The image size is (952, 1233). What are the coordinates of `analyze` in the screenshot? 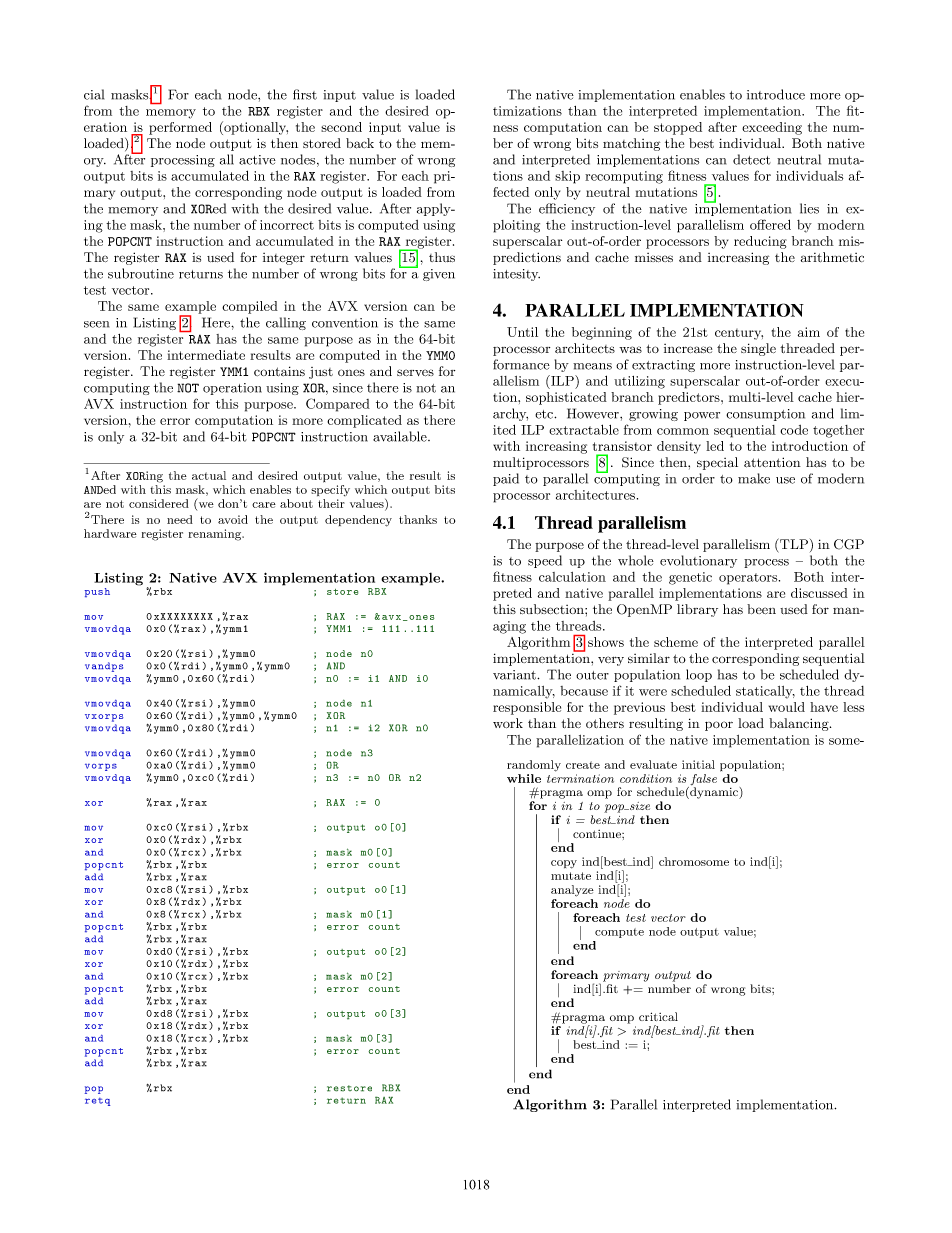 It's located at (572, 891).
